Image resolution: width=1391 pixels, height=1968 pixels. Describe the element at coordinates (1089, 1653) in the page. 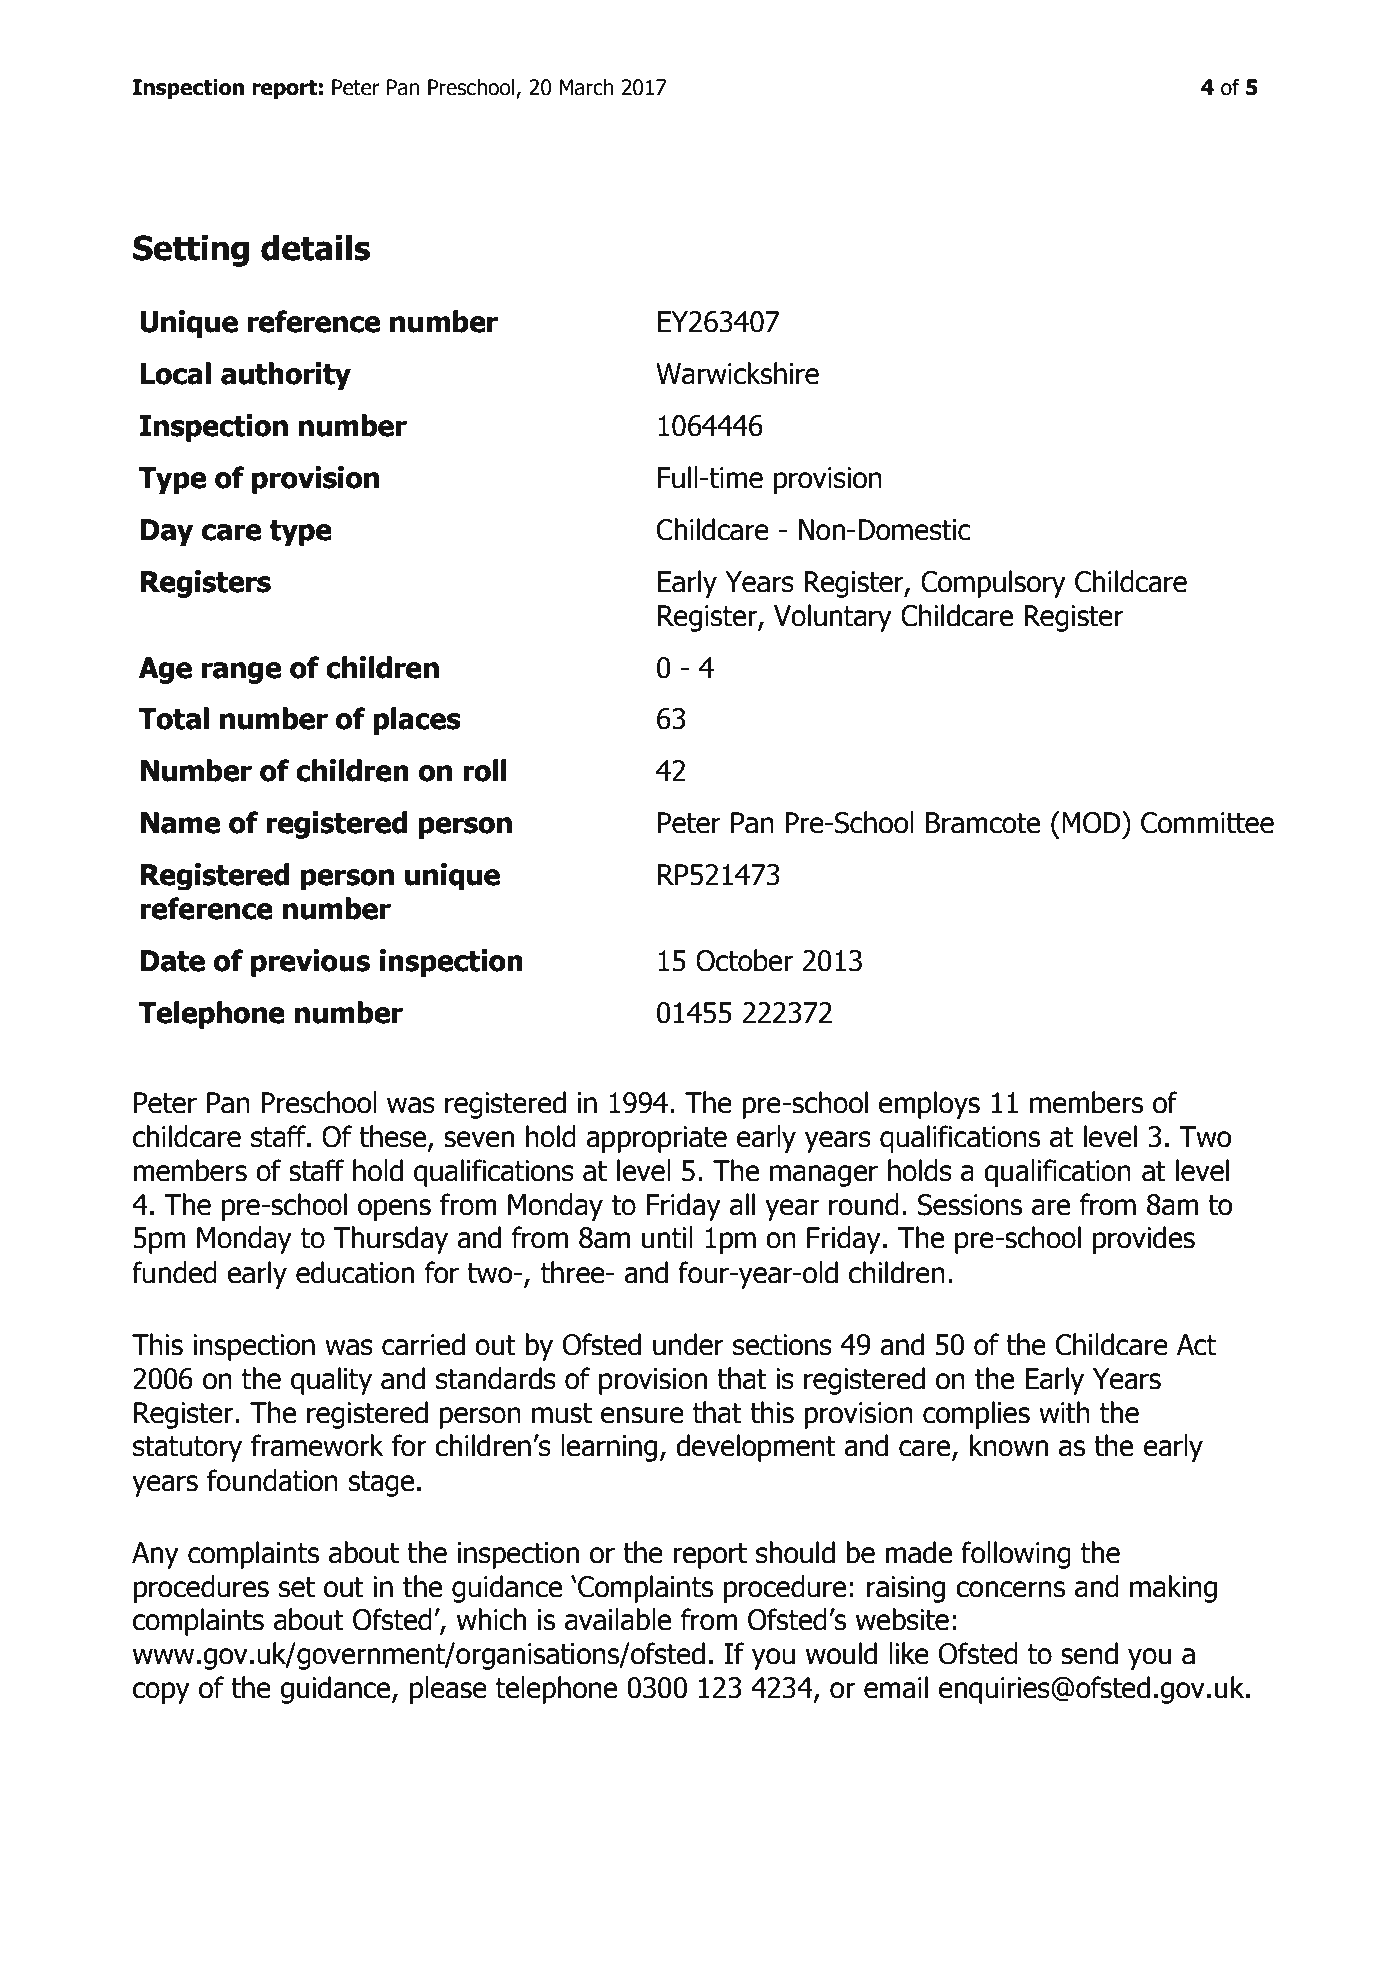

I see `send` at that location.
